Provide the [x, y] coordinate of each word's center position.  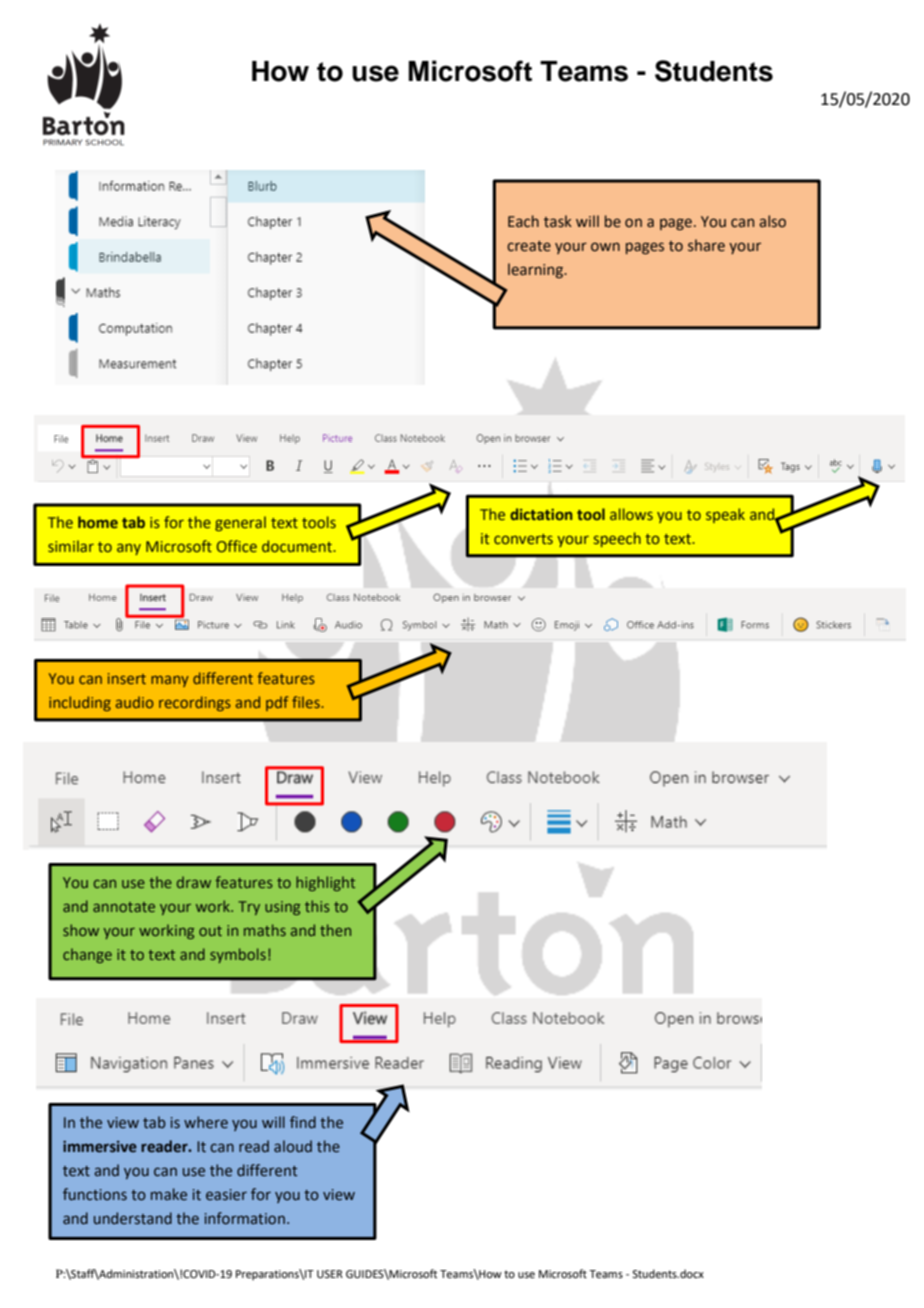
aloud [293, 1146]
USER [330, 1274]
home [98, 522]
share [706, 245]
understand [133, 1218]
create [529, 246]
